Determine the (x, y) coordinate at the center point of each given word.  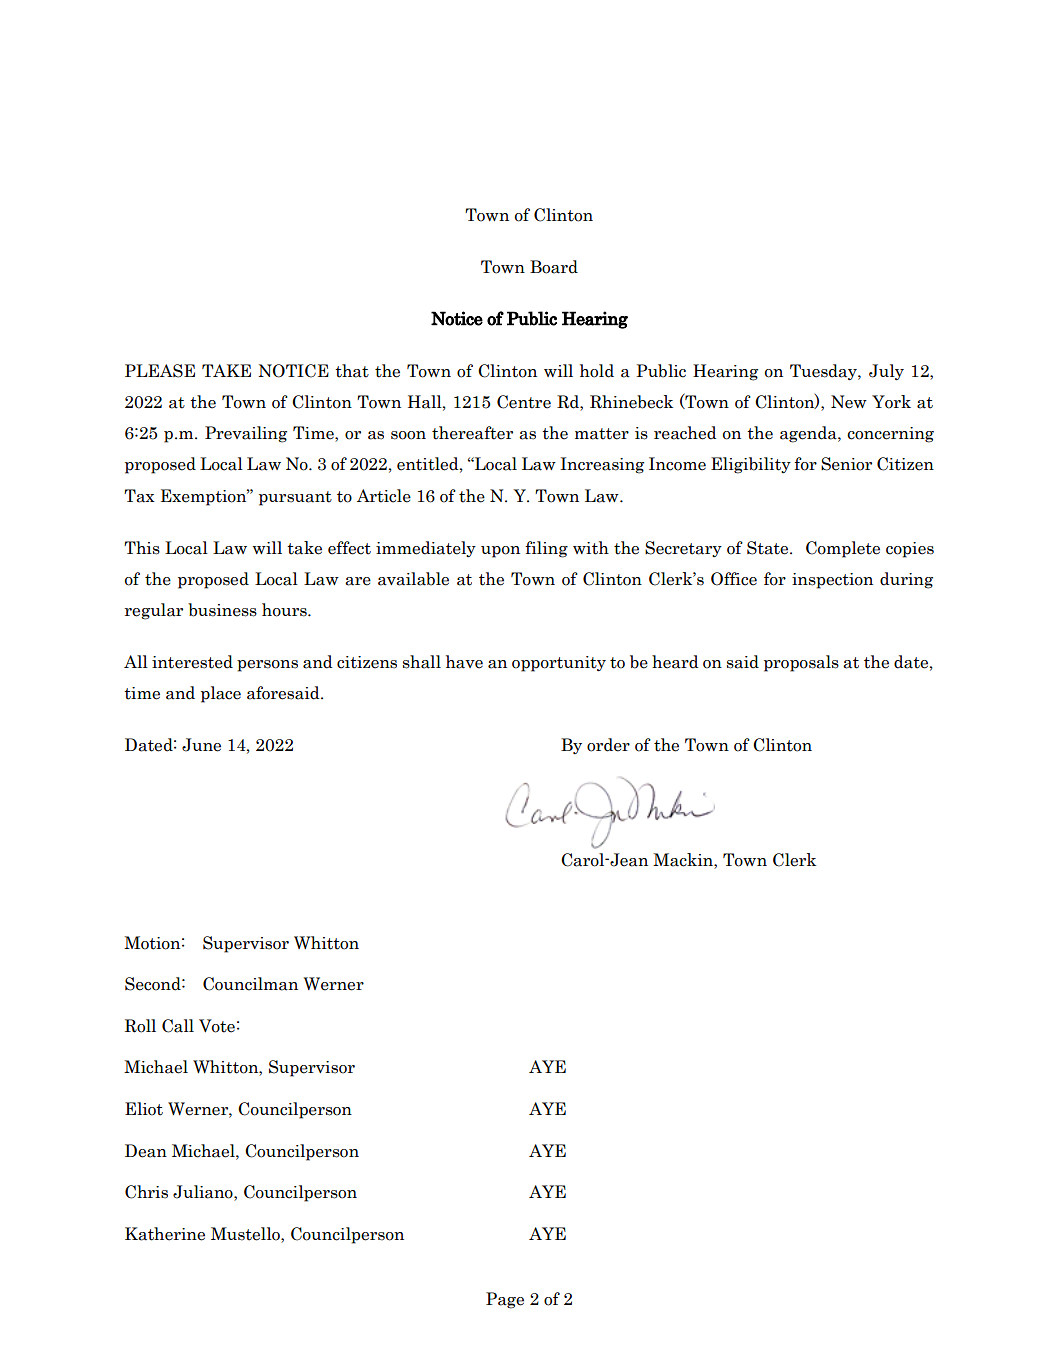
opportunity (559, 664)
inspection (832, 581)
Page (505, 1300)
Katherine (165, 1234)
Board (554, 267)
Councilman (250, 984)
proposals (801, 663)
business (222, 610)
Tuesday (824, 372)
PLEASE (160, 371)
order (608, 745)
